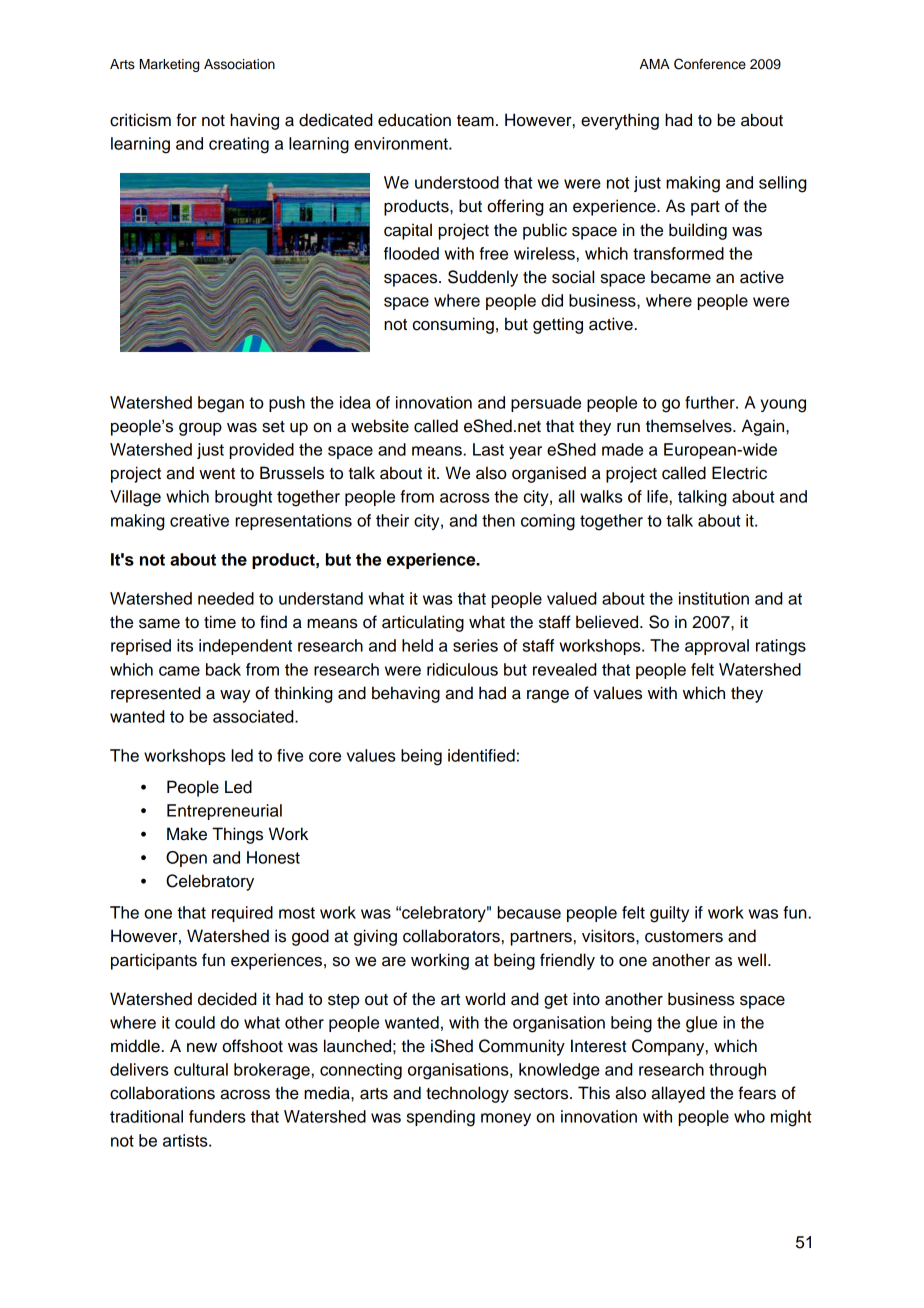 The height and width of the screenshot is (1308, 924). I want to click on Things, so click(237, 835).
